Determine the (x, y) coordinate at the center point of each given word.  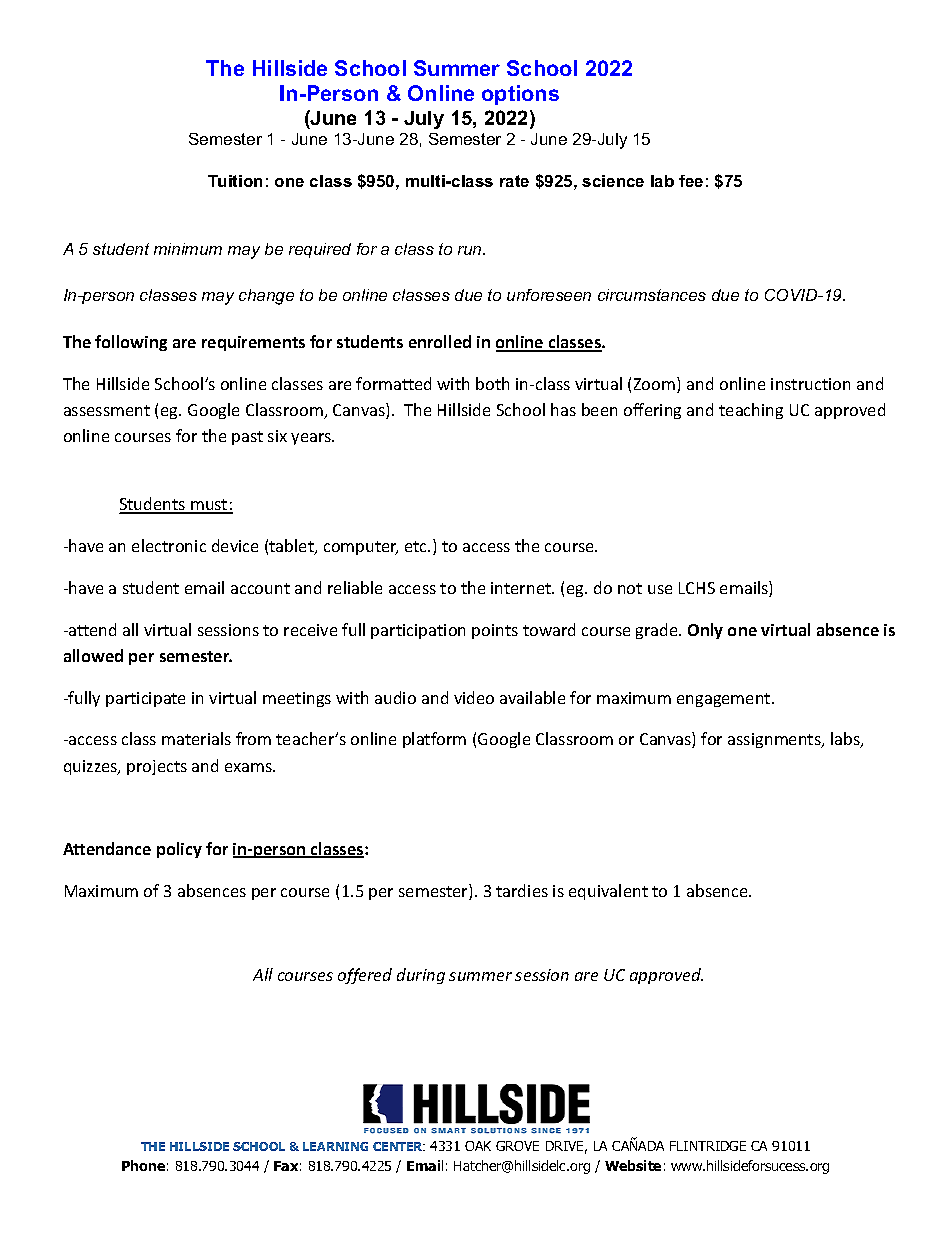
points (495, 631)
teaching (751, 411)
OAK (478, 1146)
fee (691, 181)
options (520, 95)
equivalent (608, 892)
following (131, 343)
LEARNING (335, 1146)
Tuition (235, 181)
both (492, 383)
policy (179, 850)
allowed (93, 655)
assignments (775, 740)
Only (705, 631)
